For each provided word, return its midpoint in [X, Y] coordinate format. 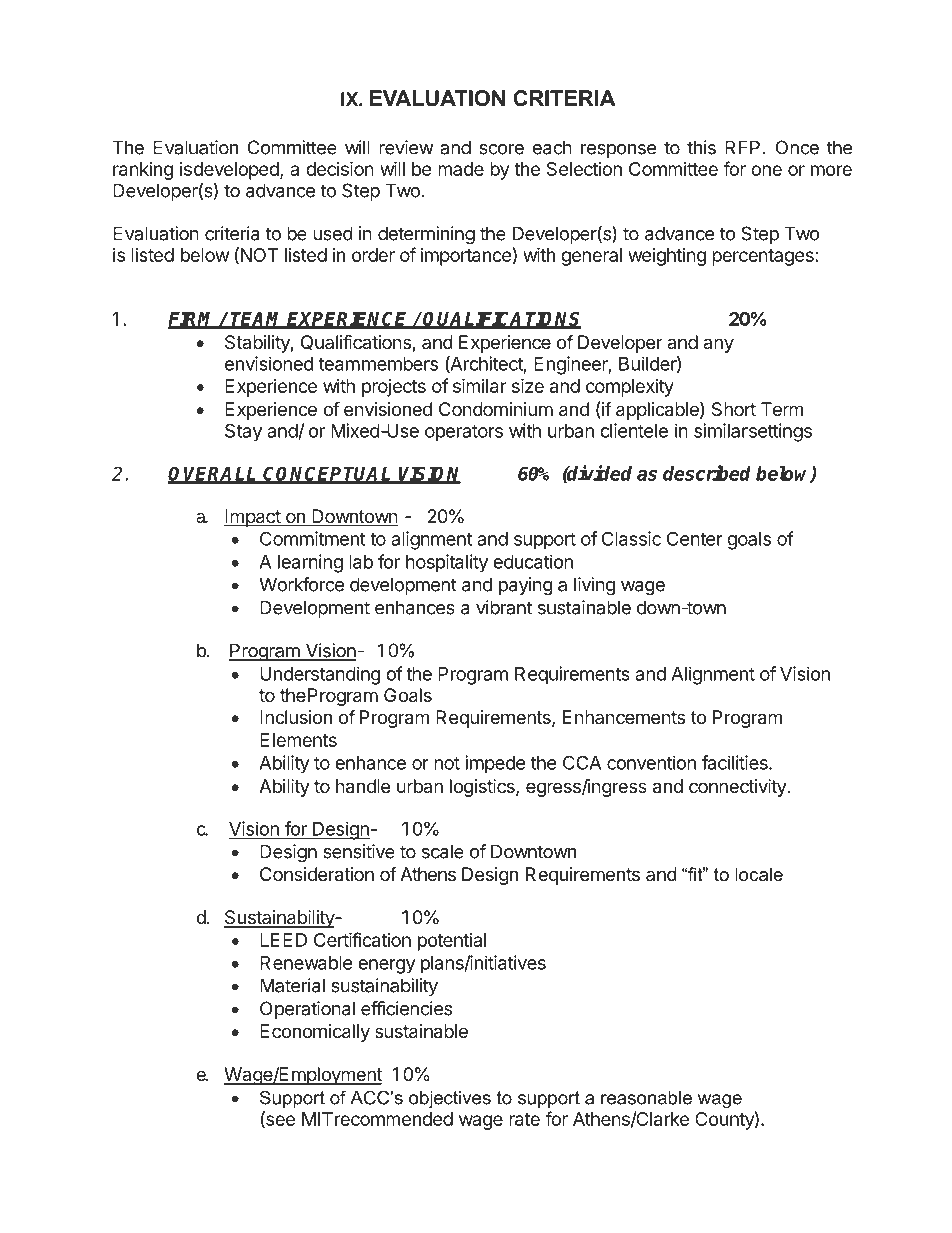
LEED [283, 940]
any [718, 345]
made [461, 169]
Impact [253, 518]
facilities [736, 762]
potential [452, 942]
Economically [315, 1033]
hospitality [447, 563]
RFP [742, 147]
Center [695, 538]
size [528, 385]
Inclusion [296, 717]
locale [759, 874]
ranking [143, 171]
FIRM [193, 320]
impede [495, 764]
